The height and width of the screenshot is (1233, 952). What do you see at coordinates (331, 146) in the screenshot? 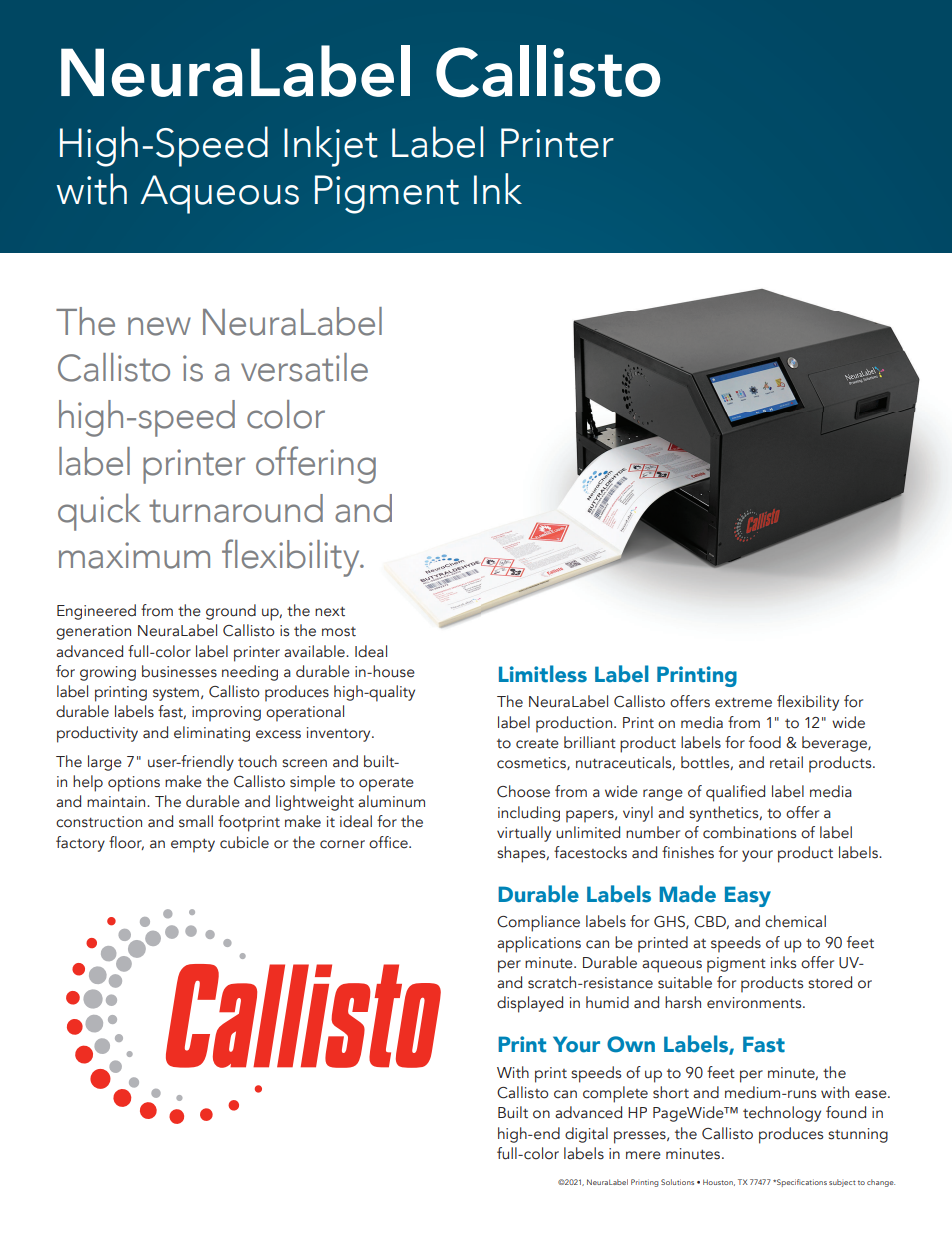
I see `Inkjet` at bounding box center [331, 146].
